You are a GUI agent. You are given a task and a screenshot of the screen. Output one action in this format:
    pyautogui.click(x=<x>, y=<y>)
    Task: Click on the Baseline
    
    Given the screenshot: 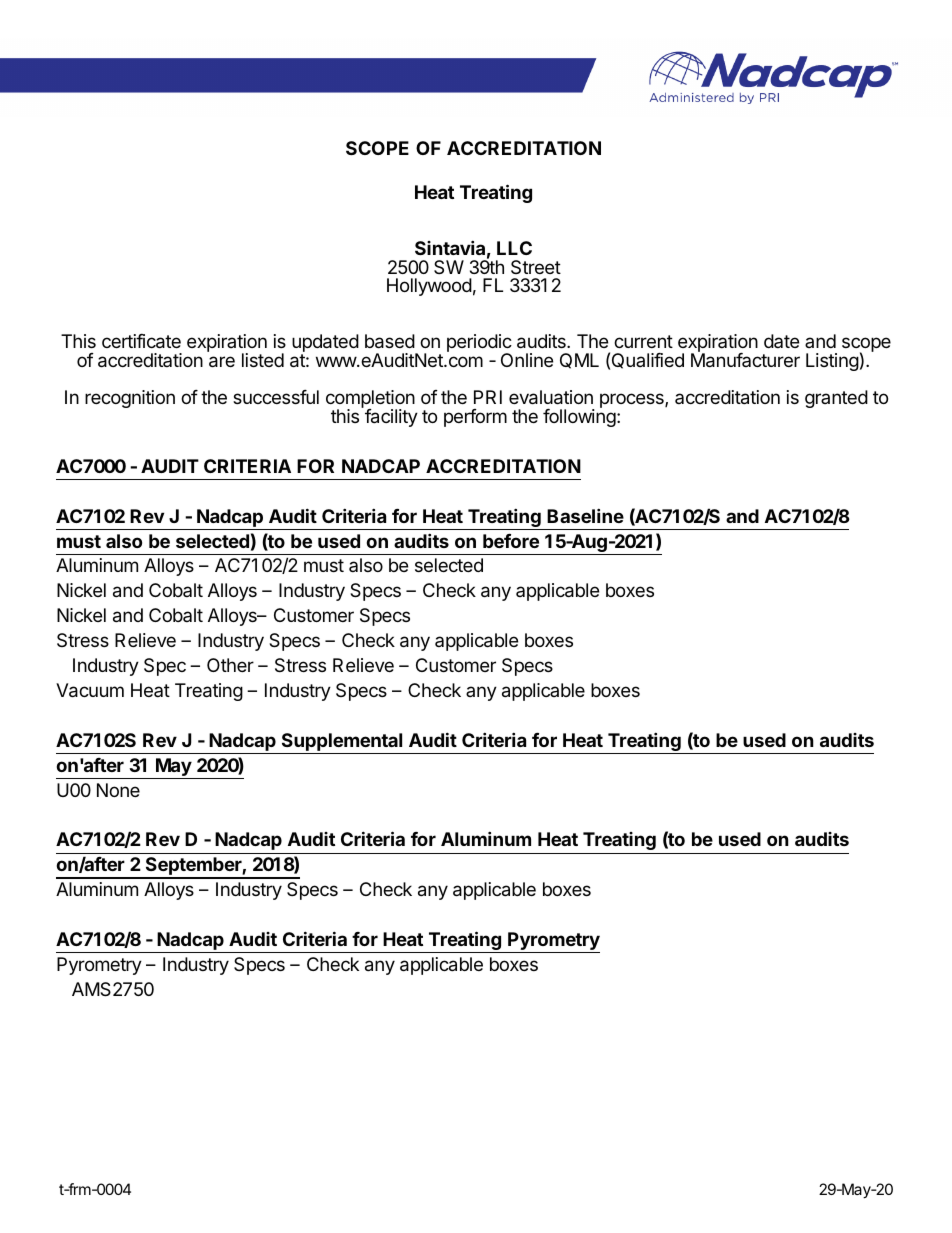 What is the action you would take?
    pyautogui.click(x=585, y=515)
